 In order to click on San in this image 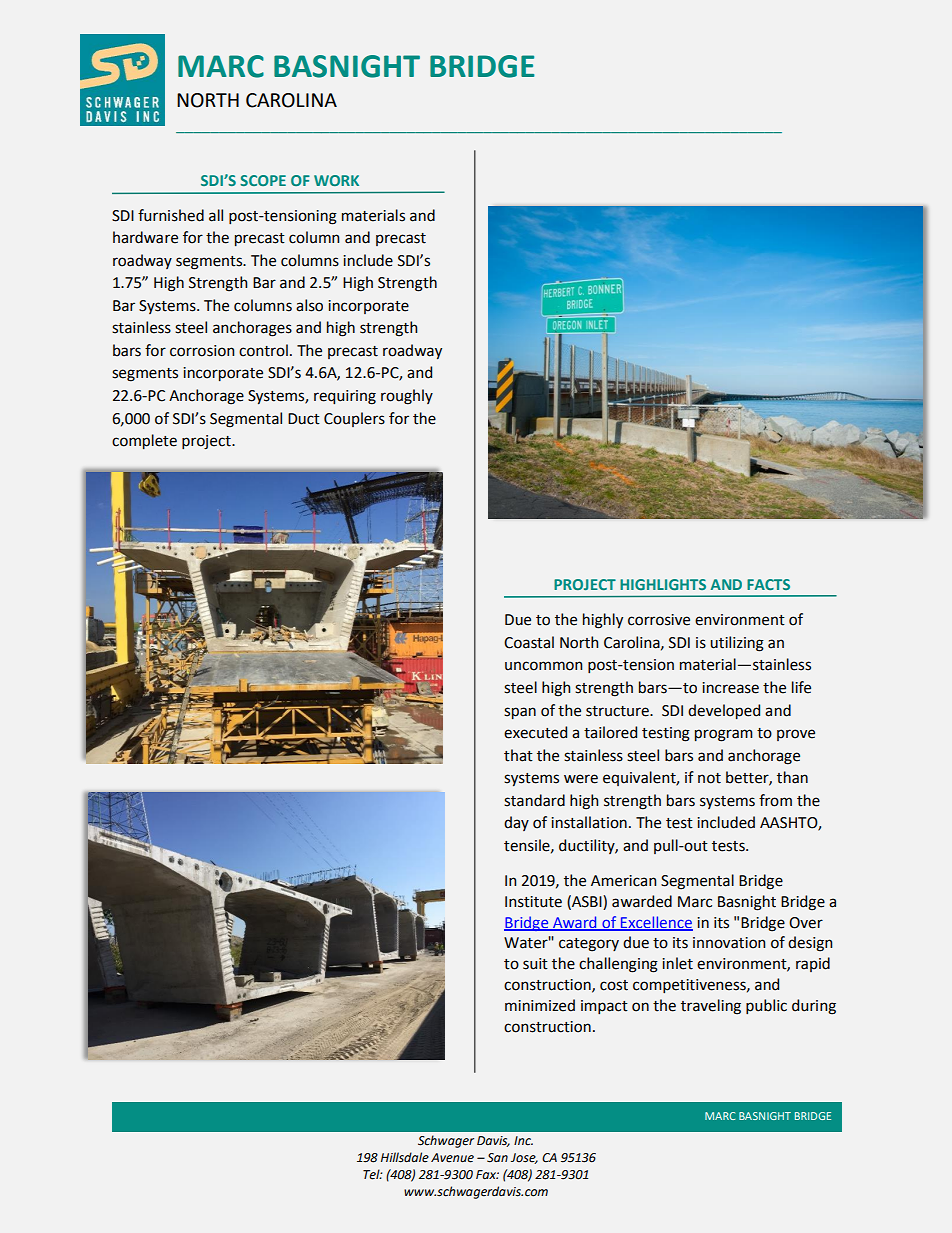, I will do `click(497, 1158)`.
